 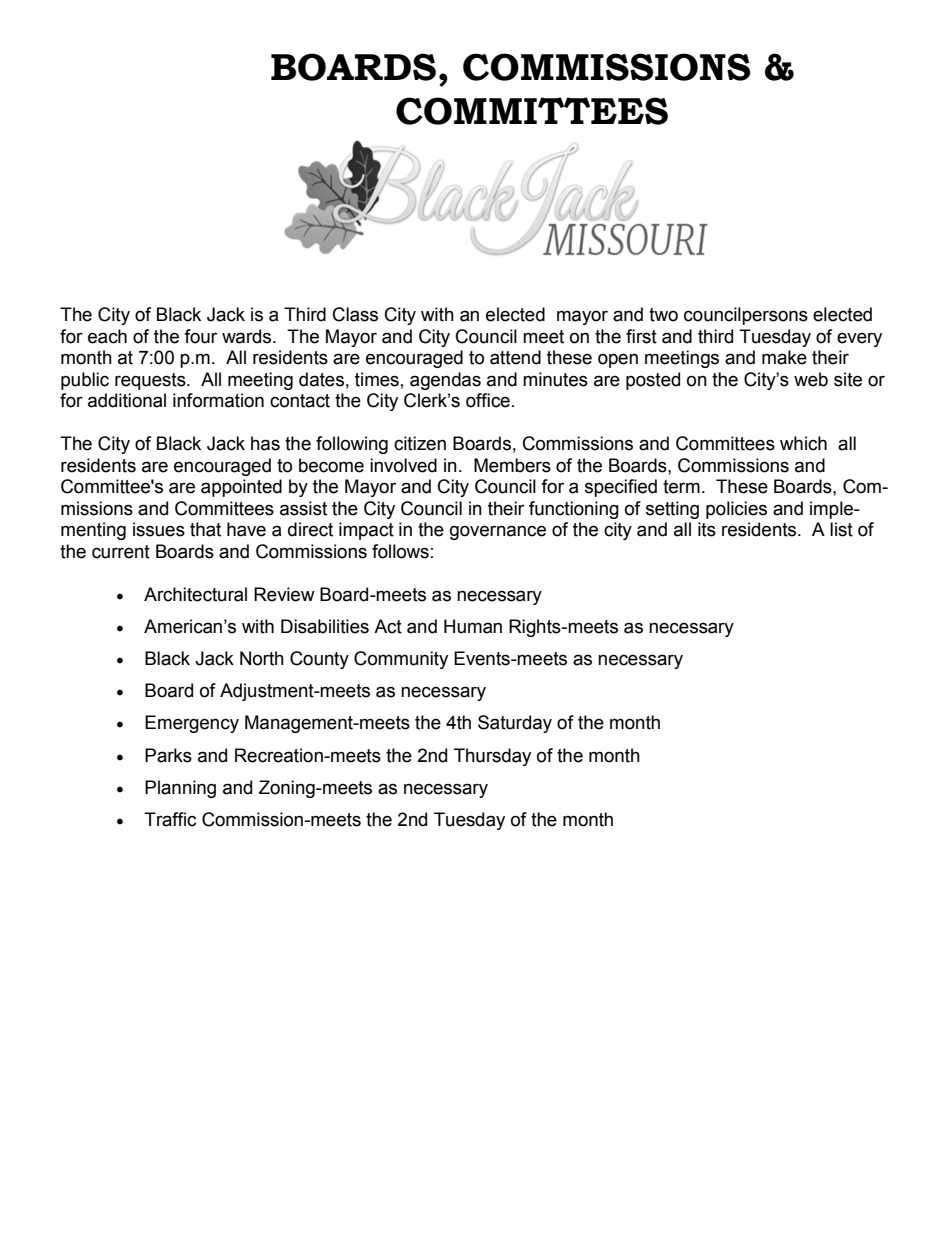 I want to click on Architectural, so click(x=195, y=594).
